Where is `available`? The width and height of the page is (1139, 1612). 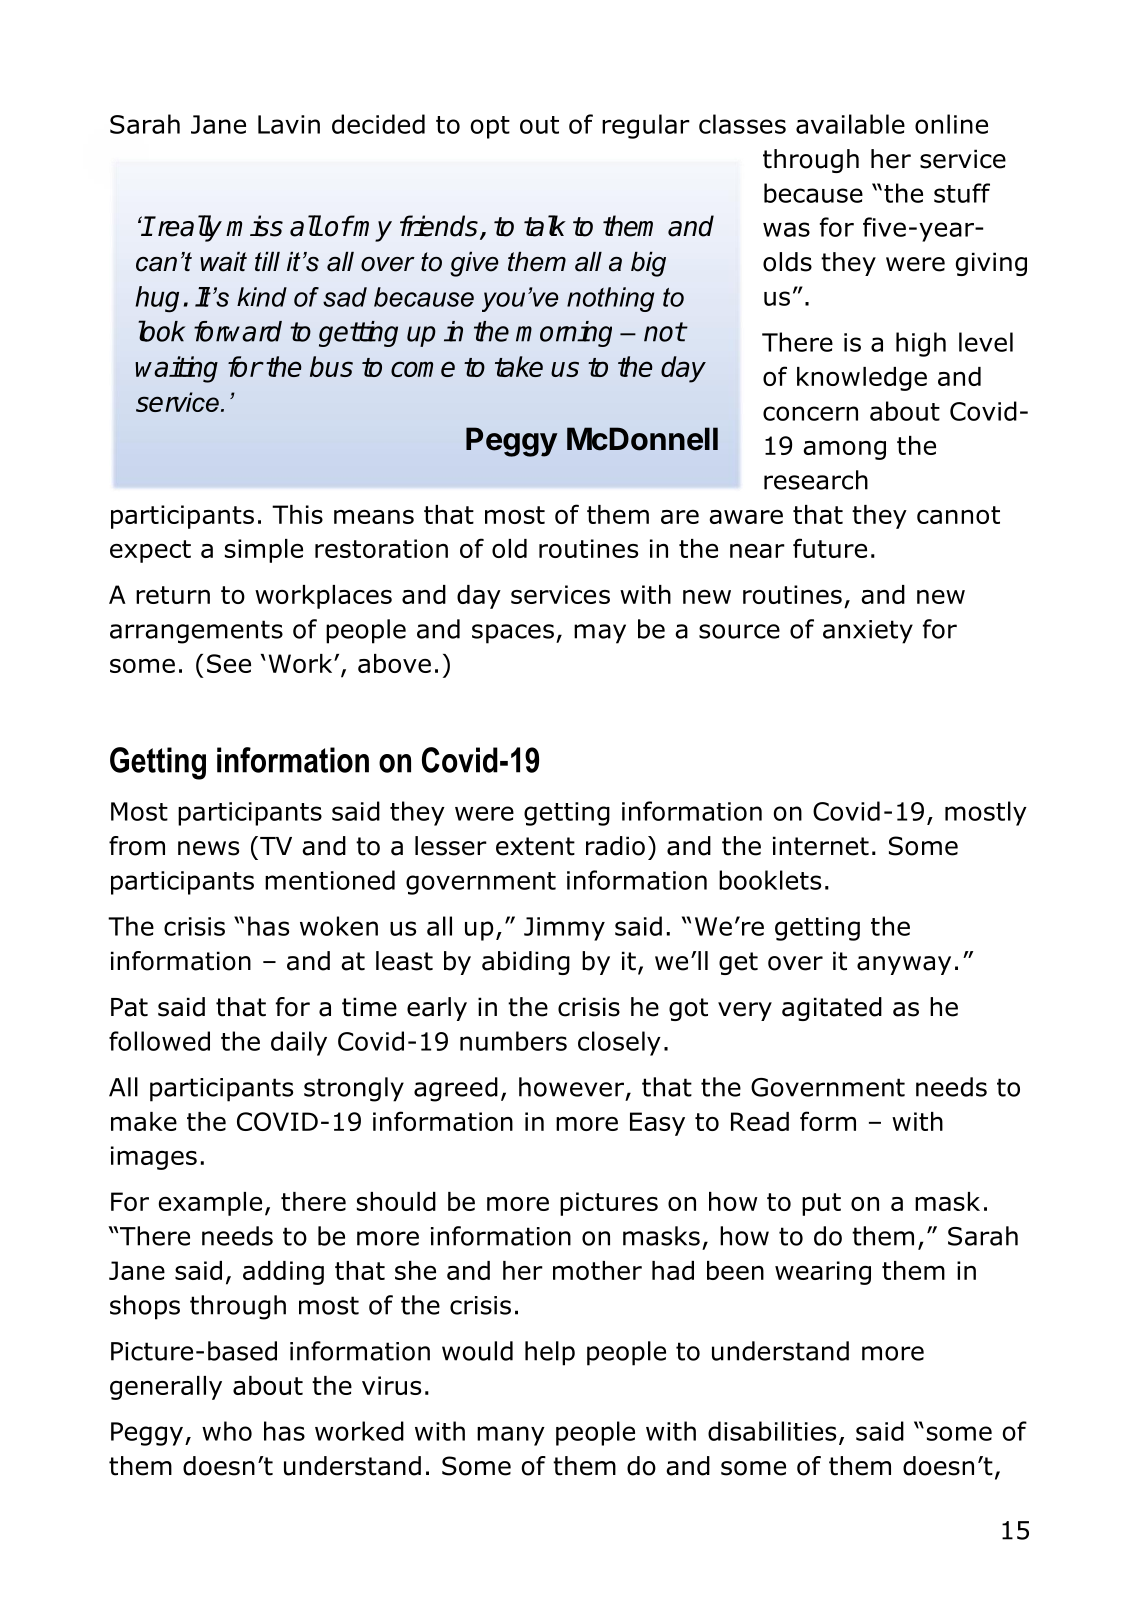
available is located at coordinates (850, 124).
